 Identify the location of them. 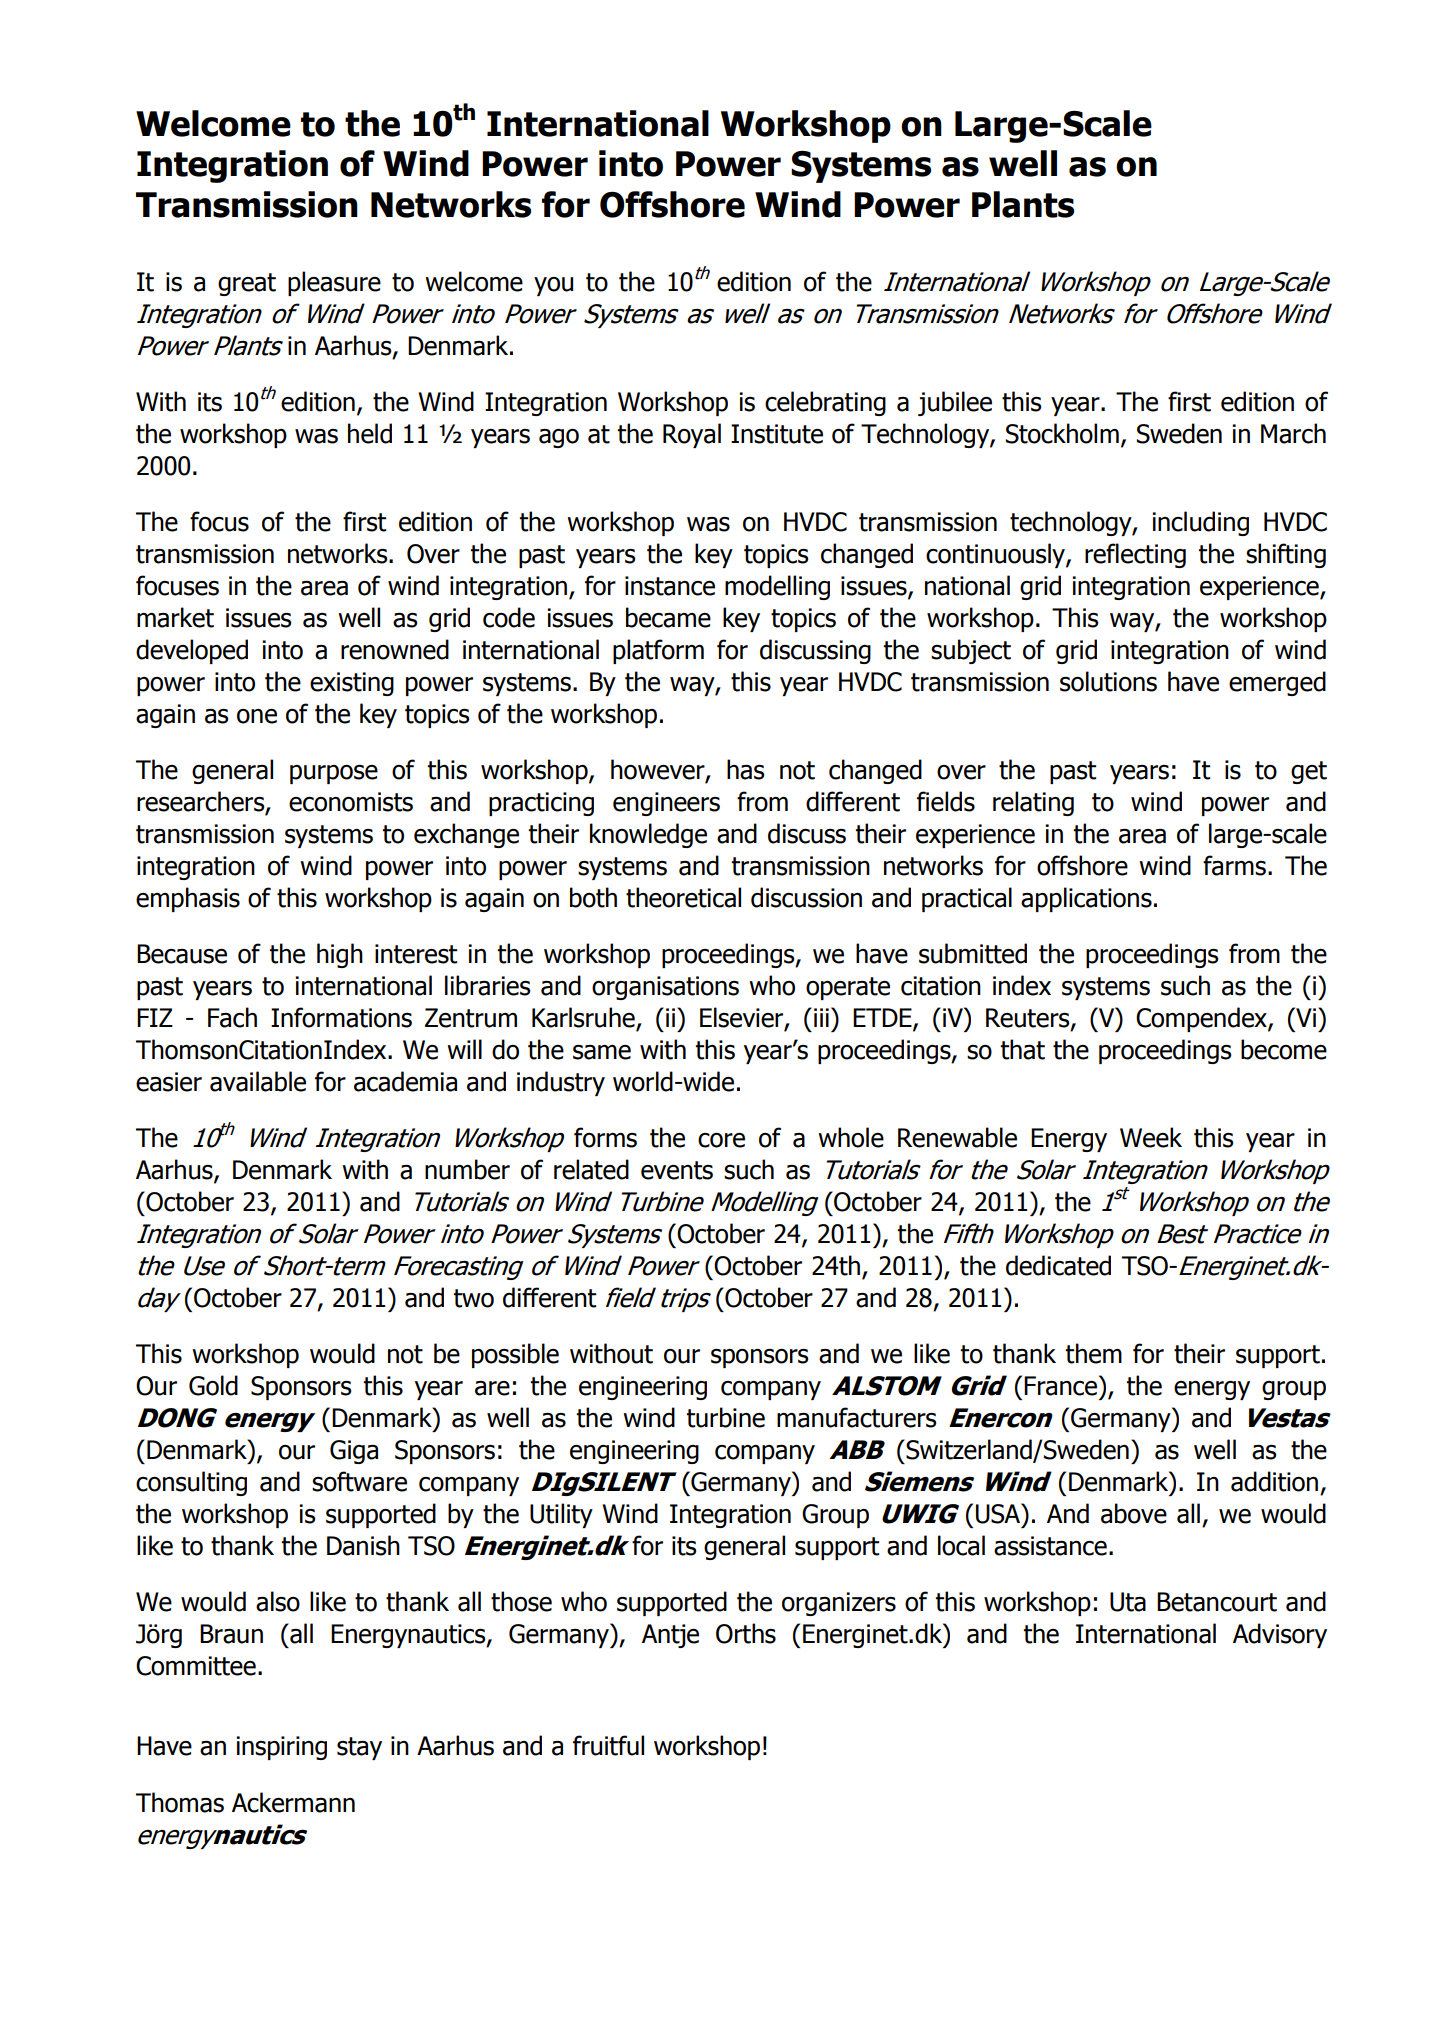
(1094, 1353).
